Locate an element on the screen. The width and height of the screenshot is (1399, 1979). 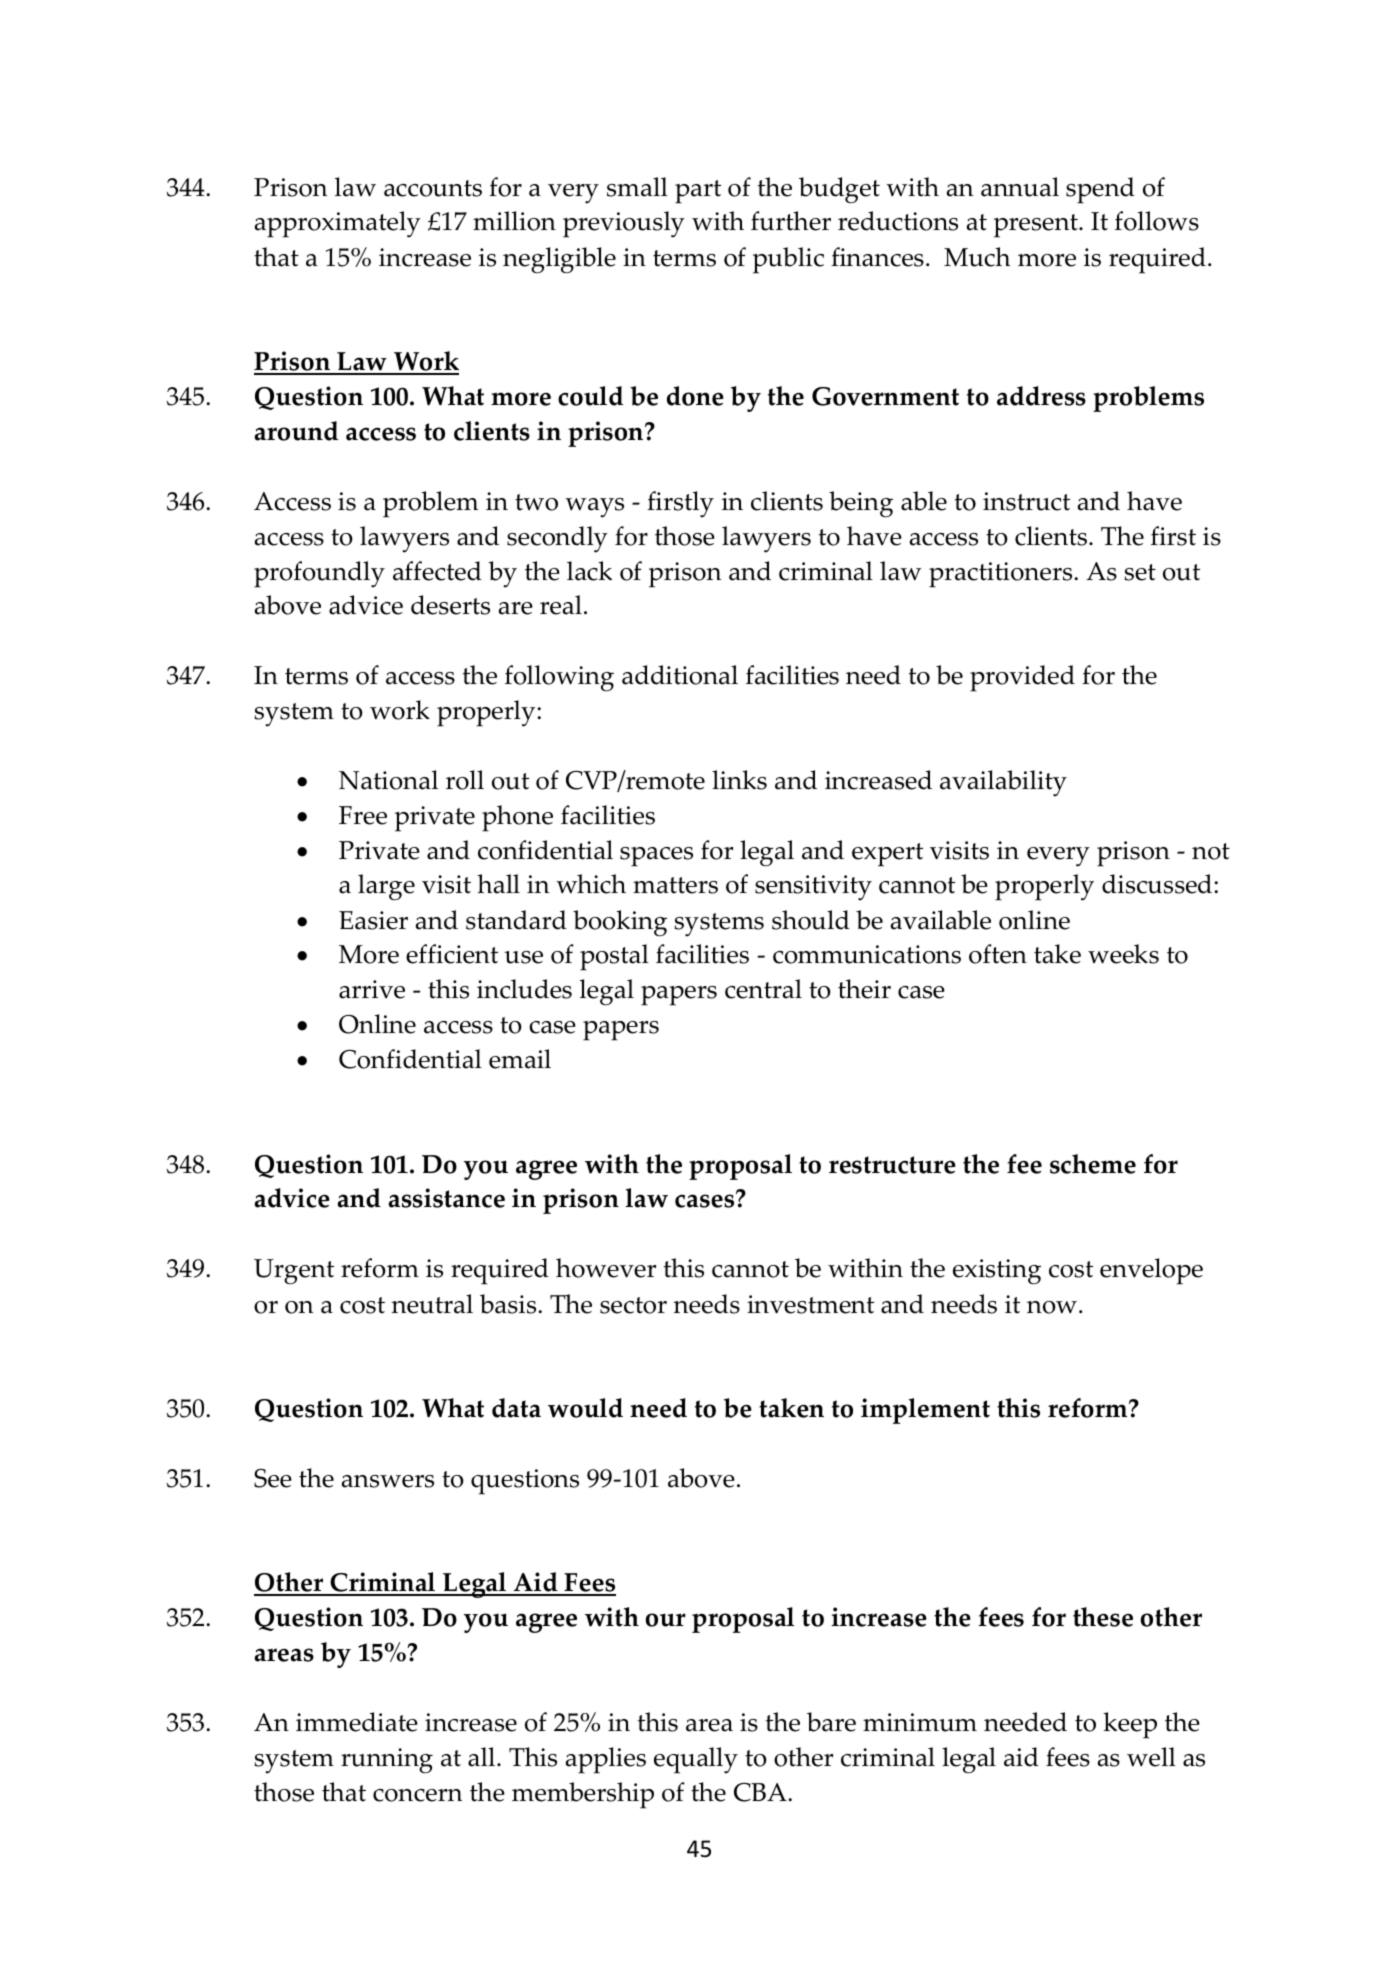
implement is located at coordinates (925, 1411).
